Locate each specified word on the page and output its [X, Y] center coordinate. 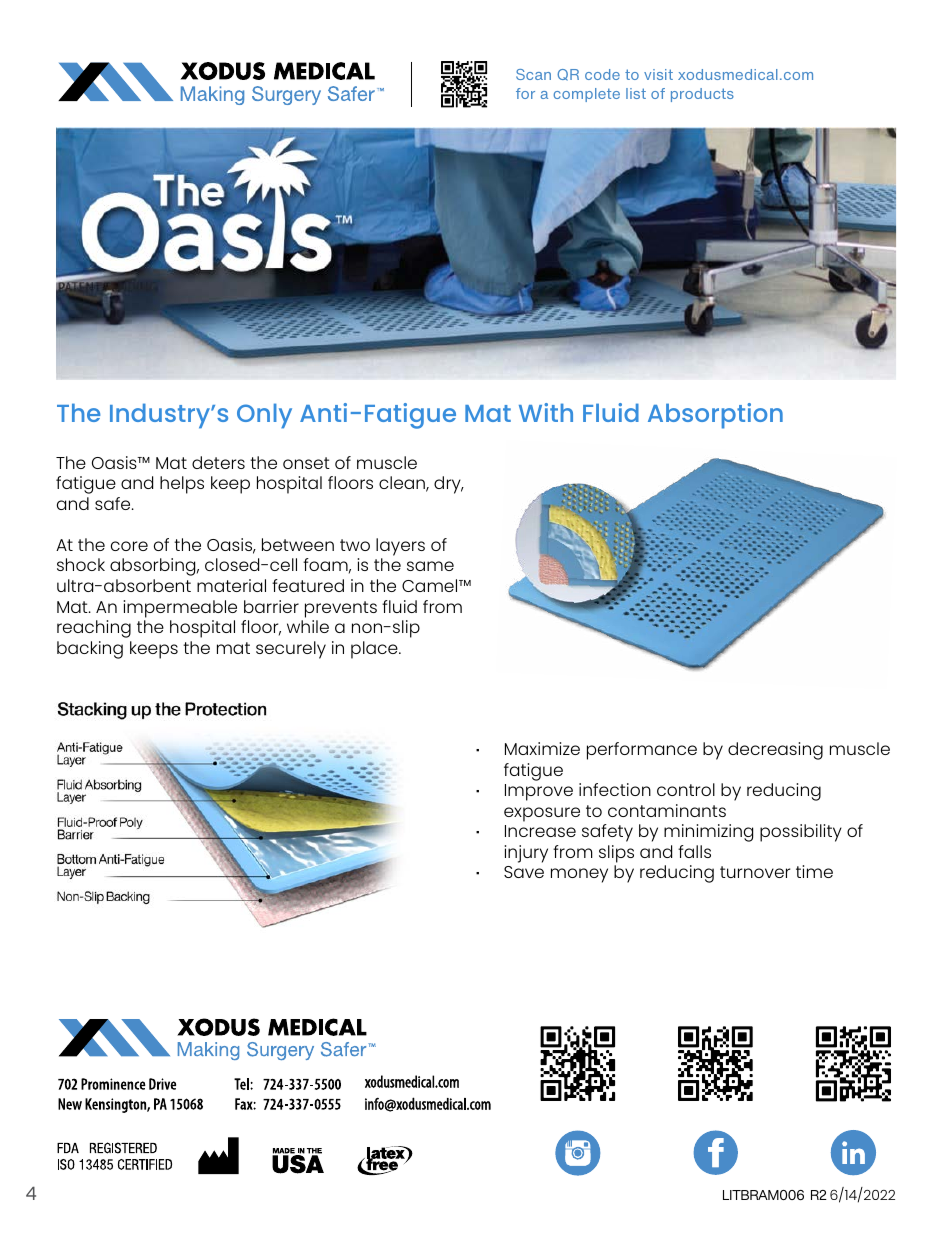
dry [448, 485]
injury [526, 854]
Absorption [715, 416]
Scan [533, 74]
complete [587, 95]
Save [524, 872]
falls [694, 851]
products [702, 95]
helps [182, 485]
